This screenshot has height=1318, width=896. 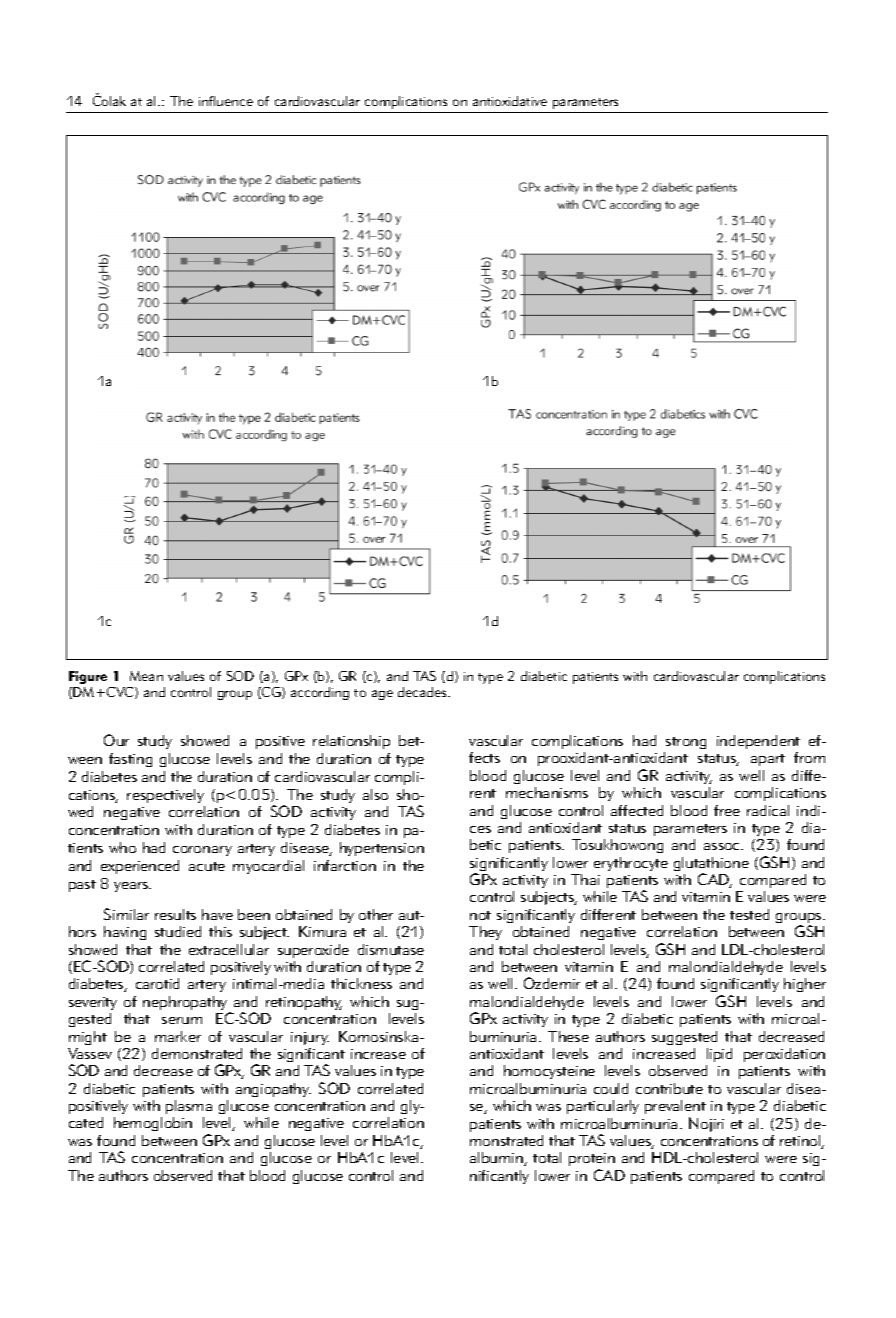 I want to click on decades, so click(x=423, y=692).
